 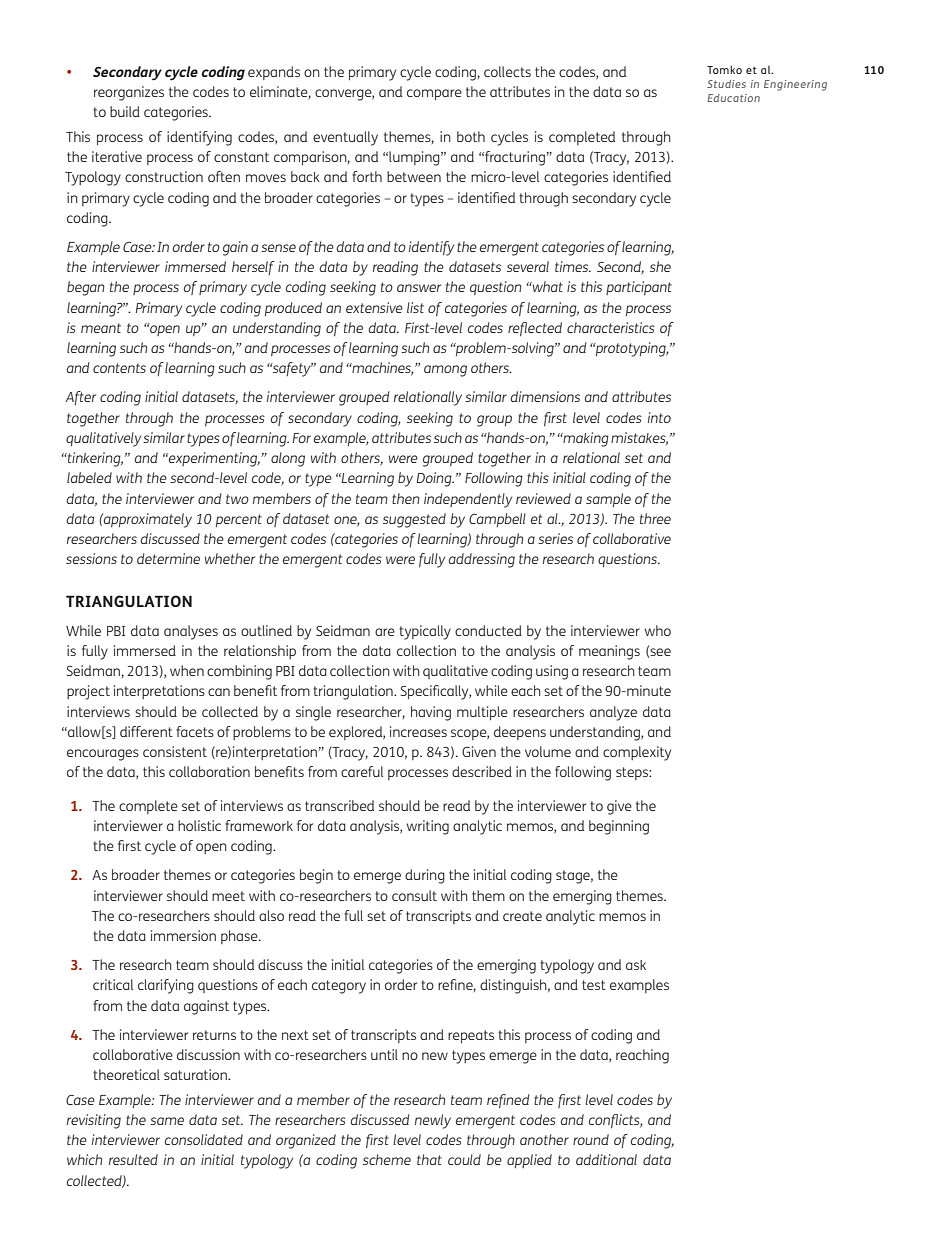 I want to click on reorganizes, so click(x=129, y=93).
